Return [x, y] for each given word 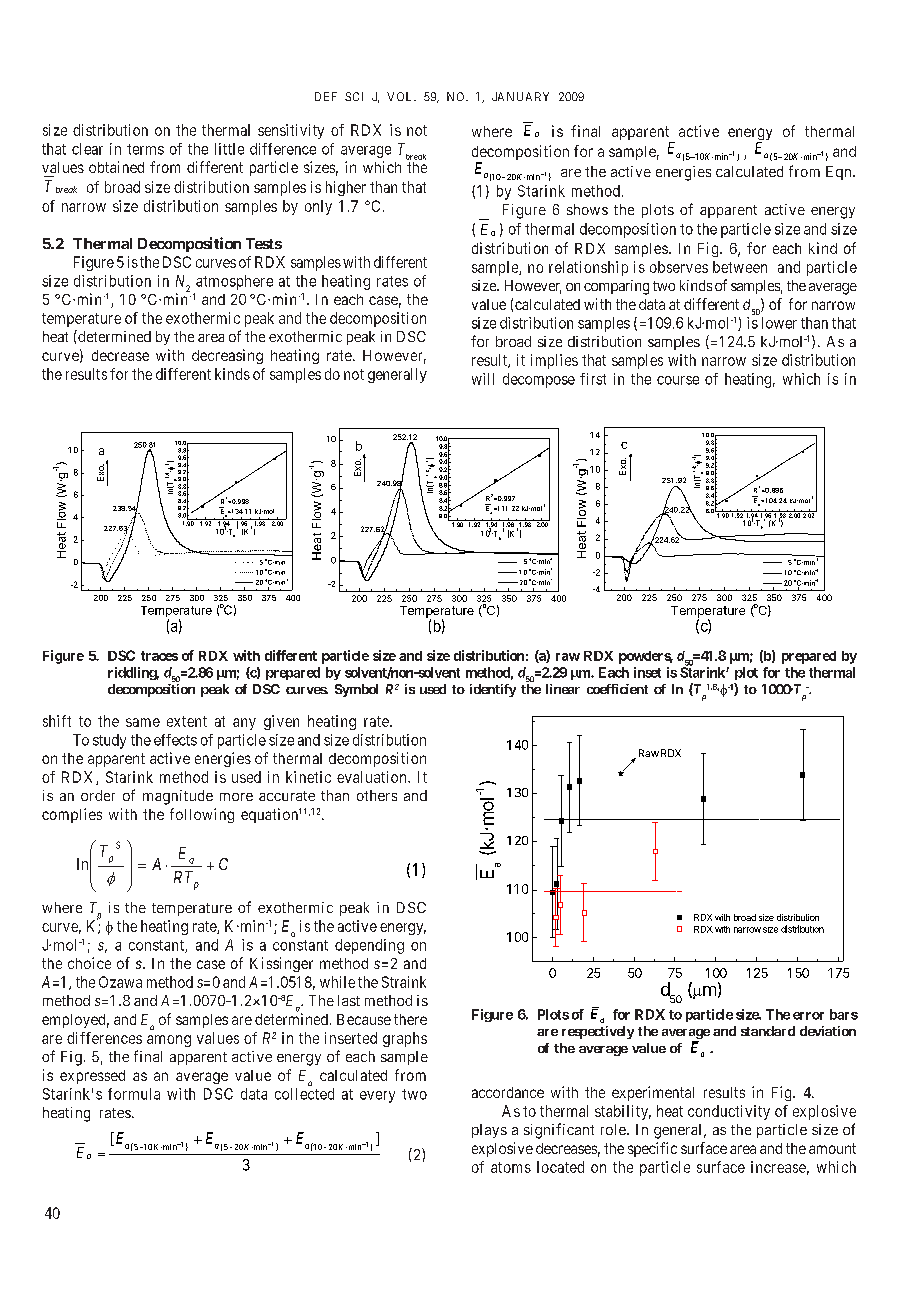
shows [587, 209]
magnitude [178, 797]
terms [145, 149]
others [377, 795]
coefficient [617, 689]
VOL [401, 96]
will [483, 379]
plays [489, 1131]
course [678, 380]
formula [134, 1094]
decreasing [227, 356]
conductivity [729, 1112]
